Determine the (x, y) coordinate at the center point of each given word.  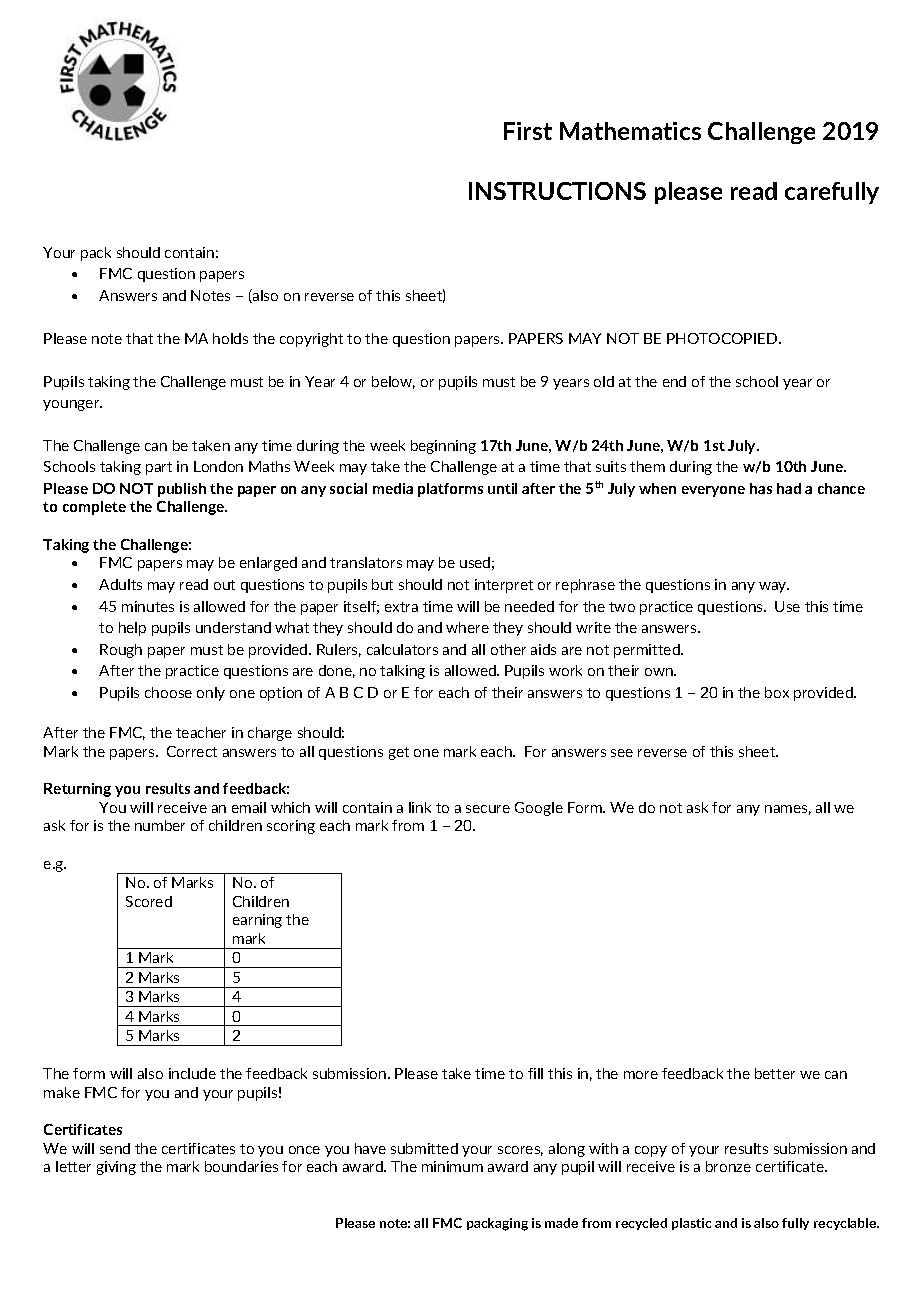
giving (116, 1168)
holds (230, 338)
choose (168, 692)
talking (402, 672)
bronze (728, 1166)
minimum (452, 1166)
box (777, 692)
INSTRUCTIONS (557, 191)
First (528, 131)
